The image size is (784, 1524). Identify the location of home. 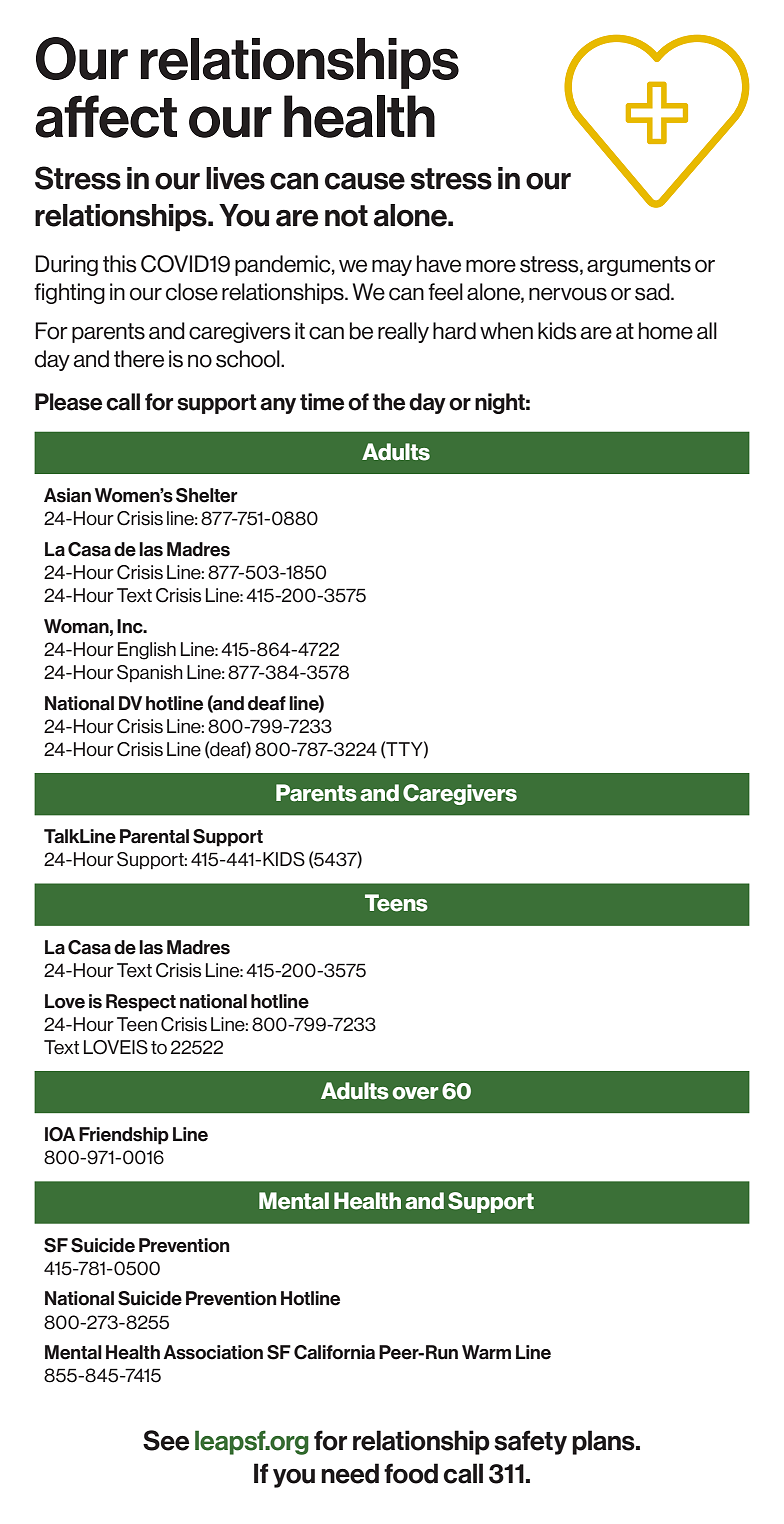
(666, 331).
